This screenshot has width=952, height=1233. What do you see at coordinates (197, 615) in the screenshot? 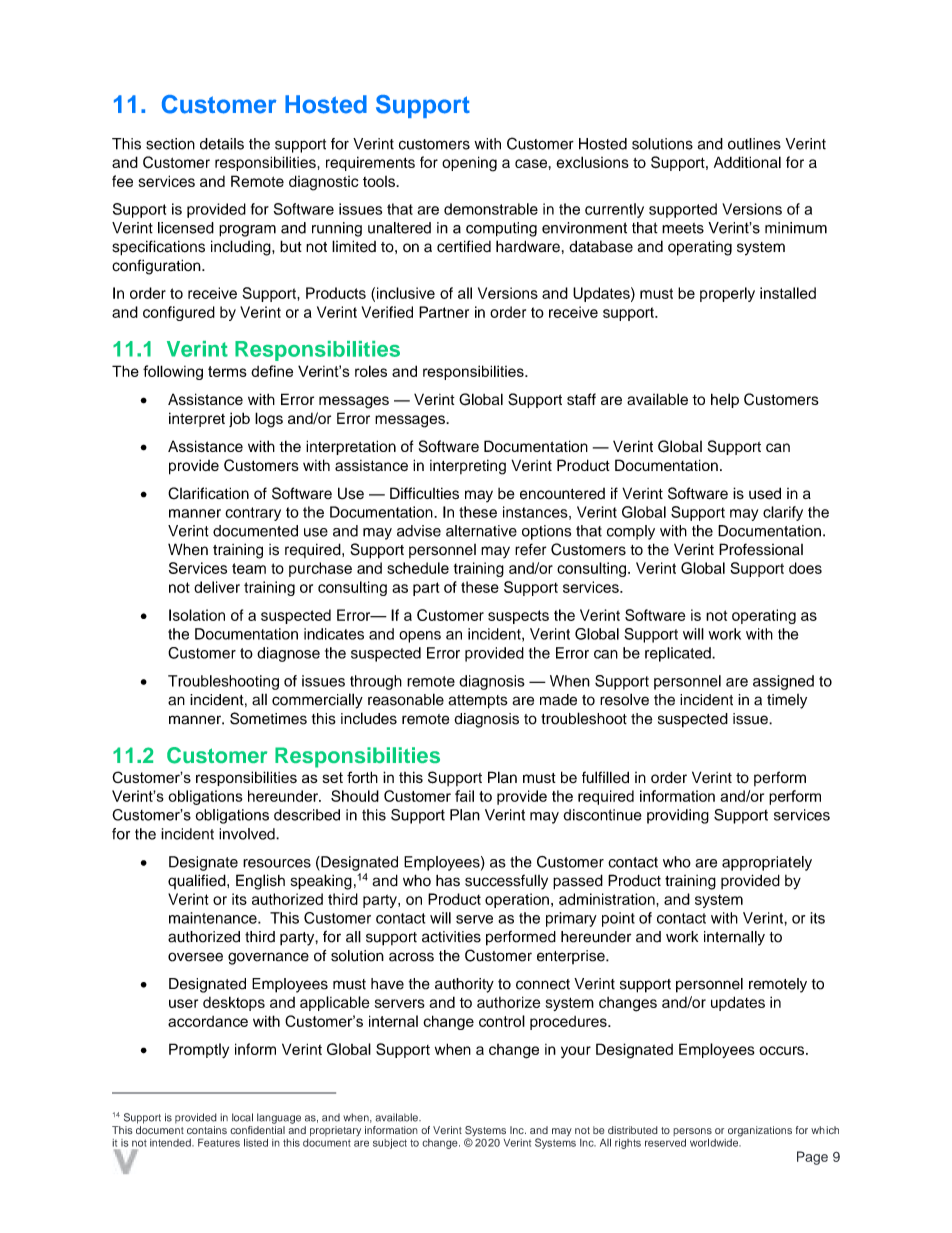
I see `Isolation` at bounding box center [197, 615].
